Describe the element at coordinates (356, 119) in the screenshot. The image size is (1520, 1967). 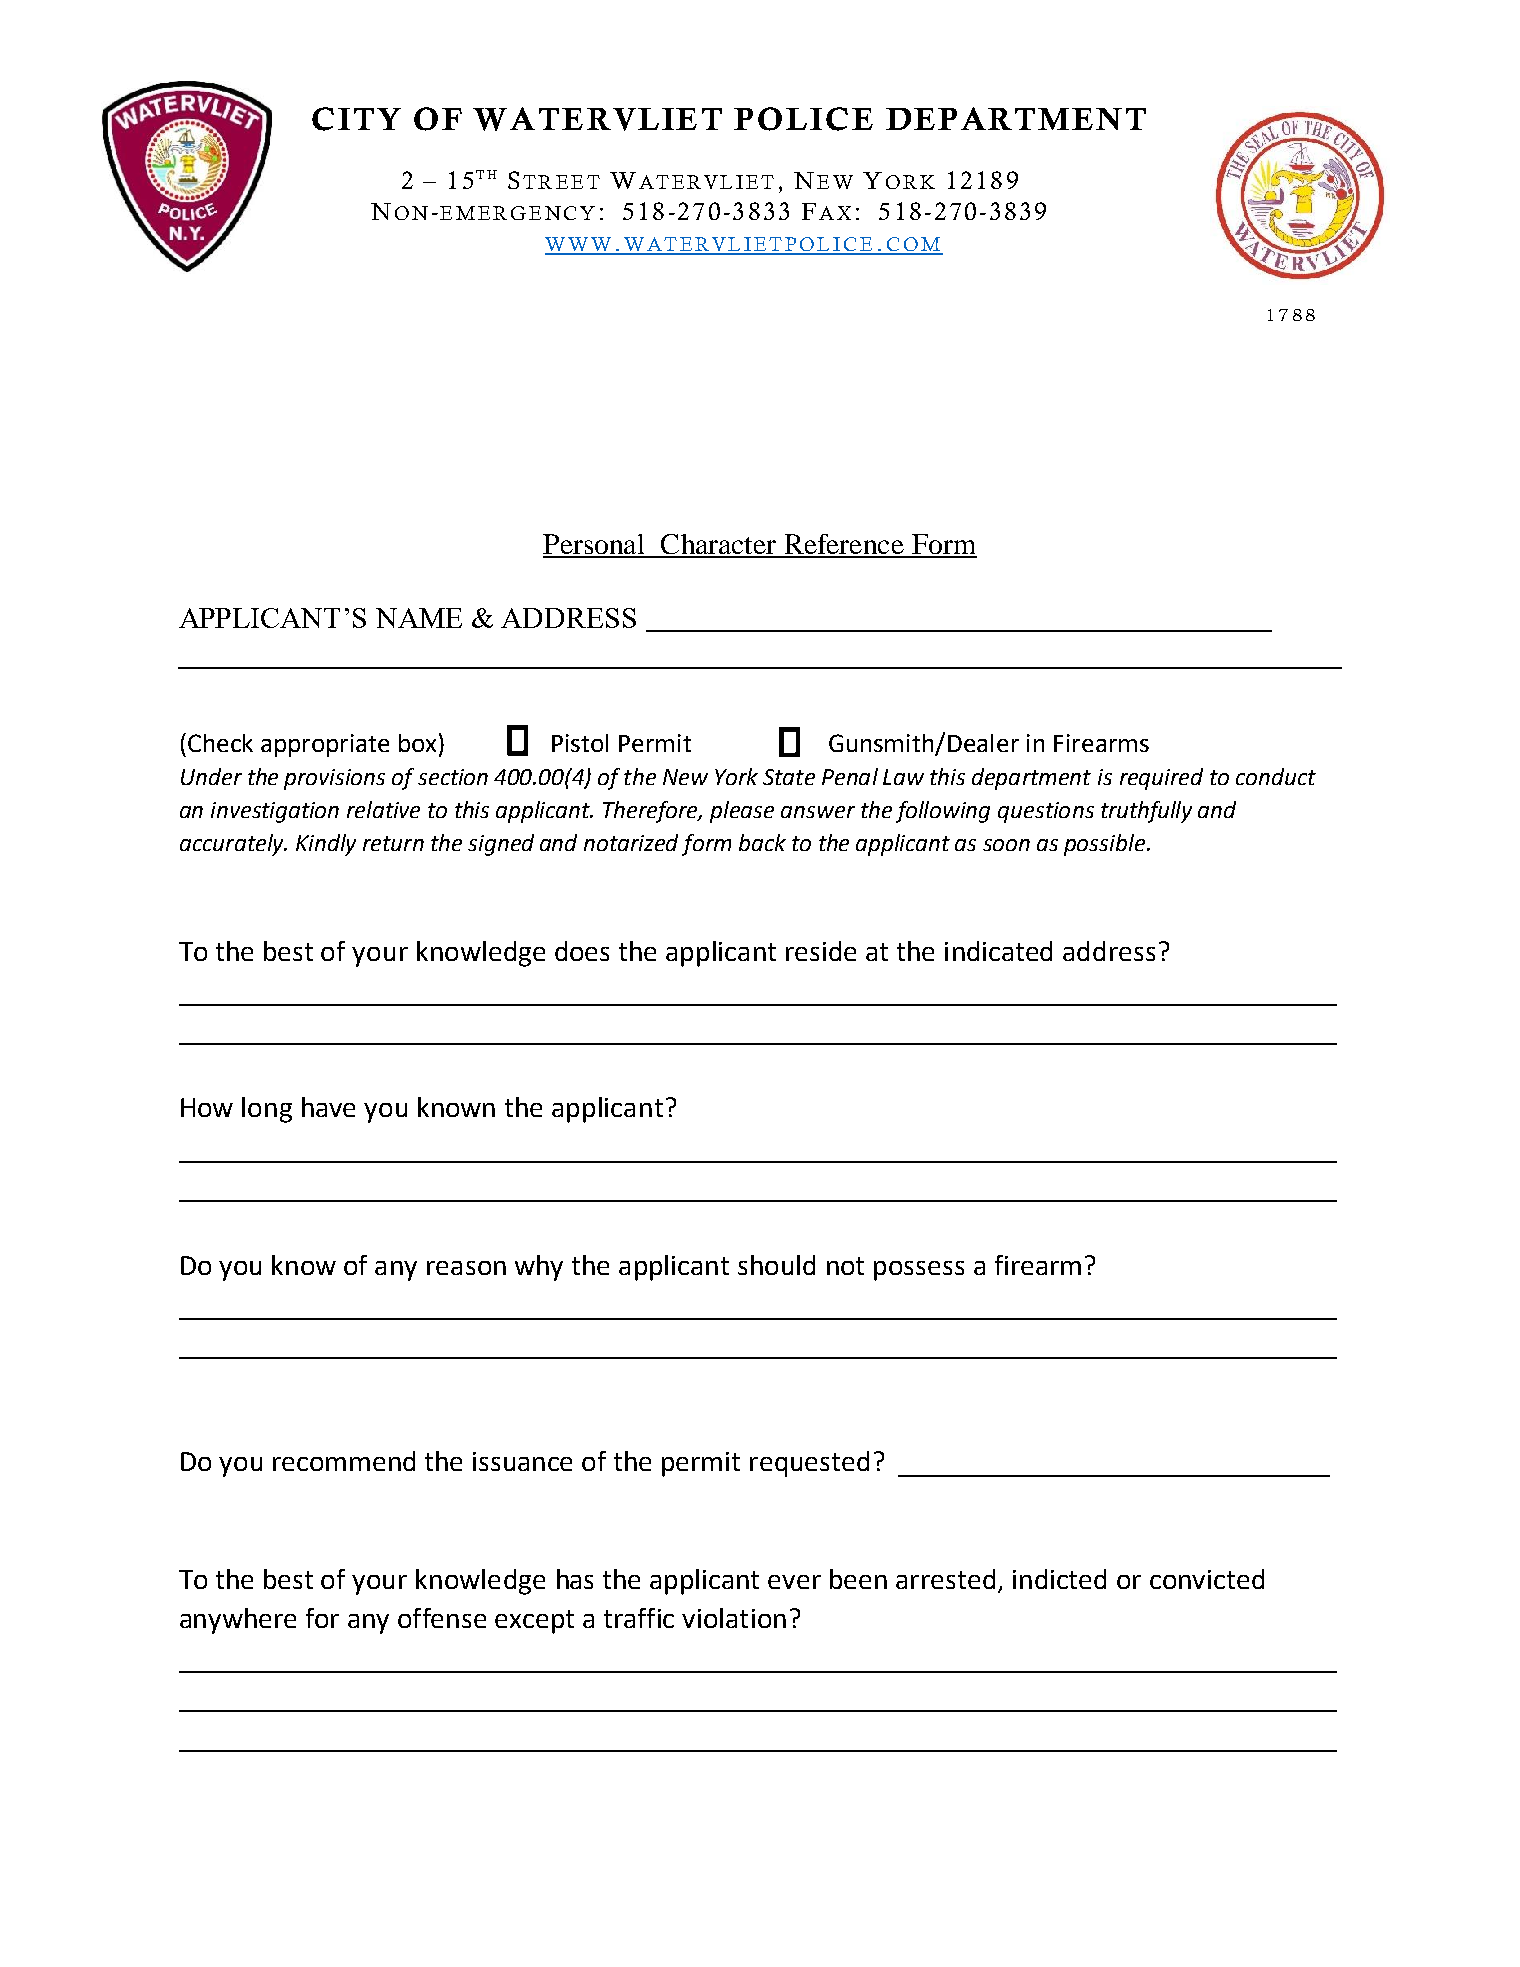
I see `CITY` at that location.
